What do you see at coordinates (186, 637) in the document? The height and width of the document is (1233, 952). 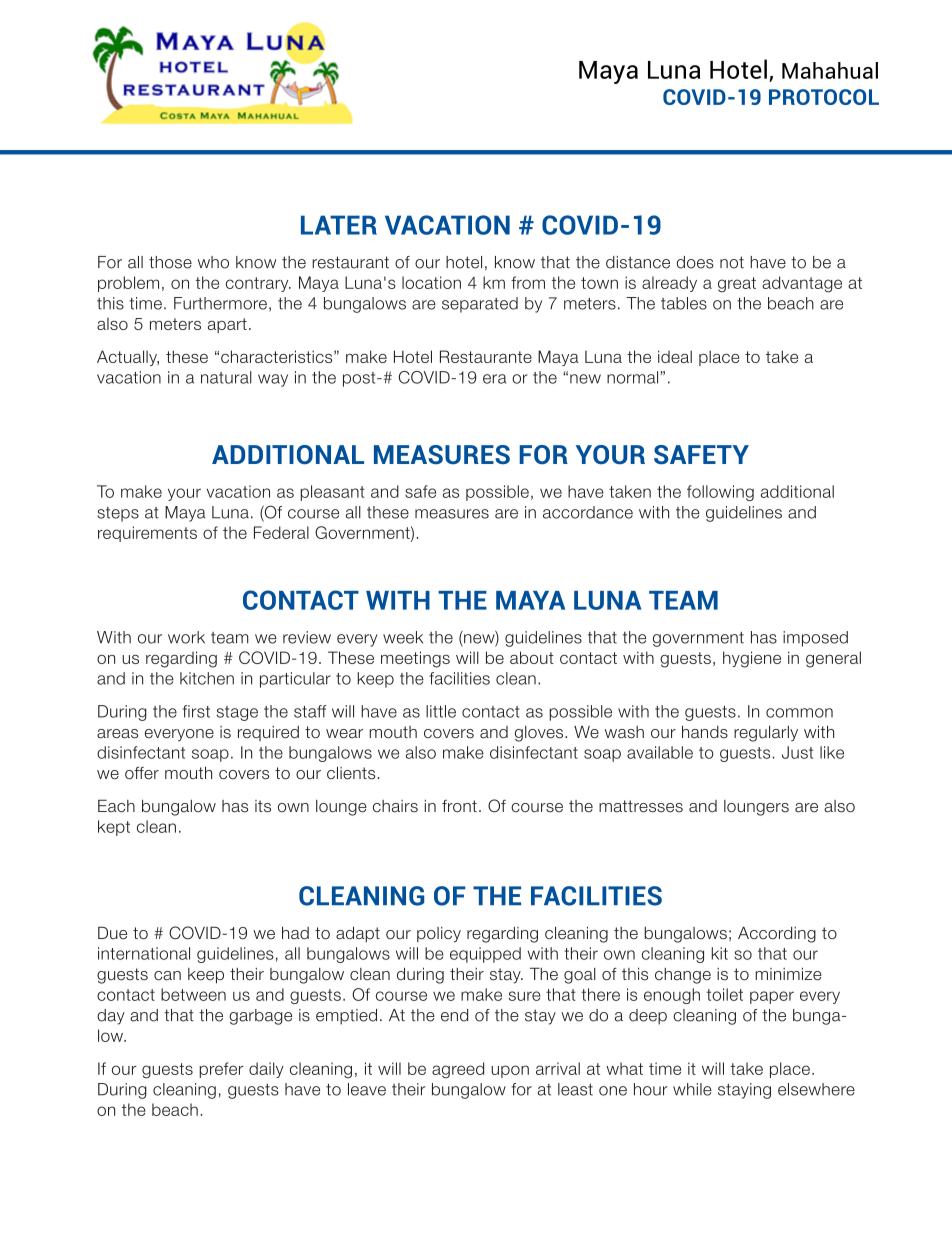 I see `work` at bounding box center [186, 637].
